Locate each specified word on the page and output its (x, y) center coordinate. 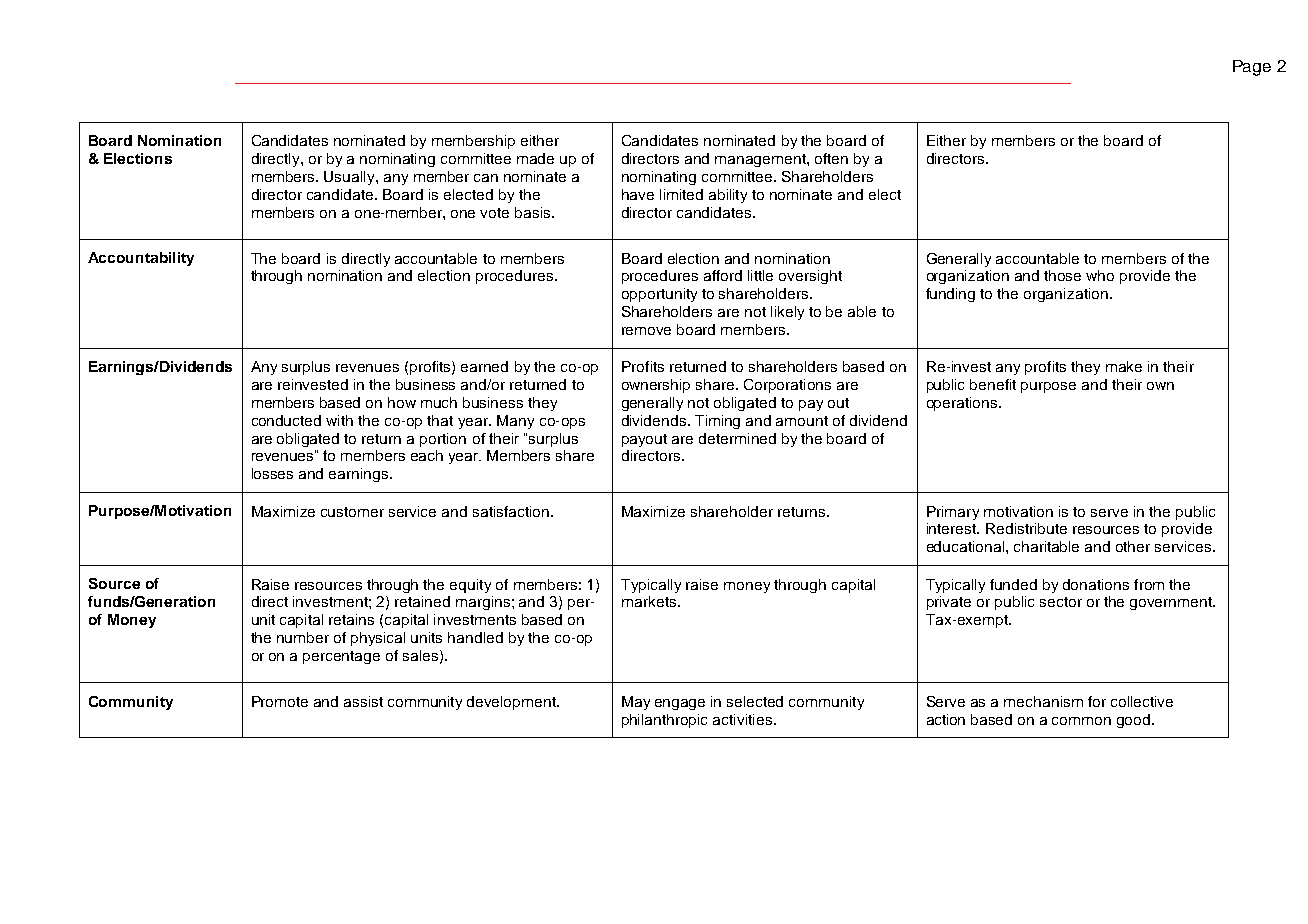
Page (1252, 68)
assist (363, 701)
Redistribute (1026, 528)
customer (352, 512)
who (1100, 275)
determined (737, 438)
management (761, 160)
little (760, 275)
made (535, 158)
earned (484, 366)
